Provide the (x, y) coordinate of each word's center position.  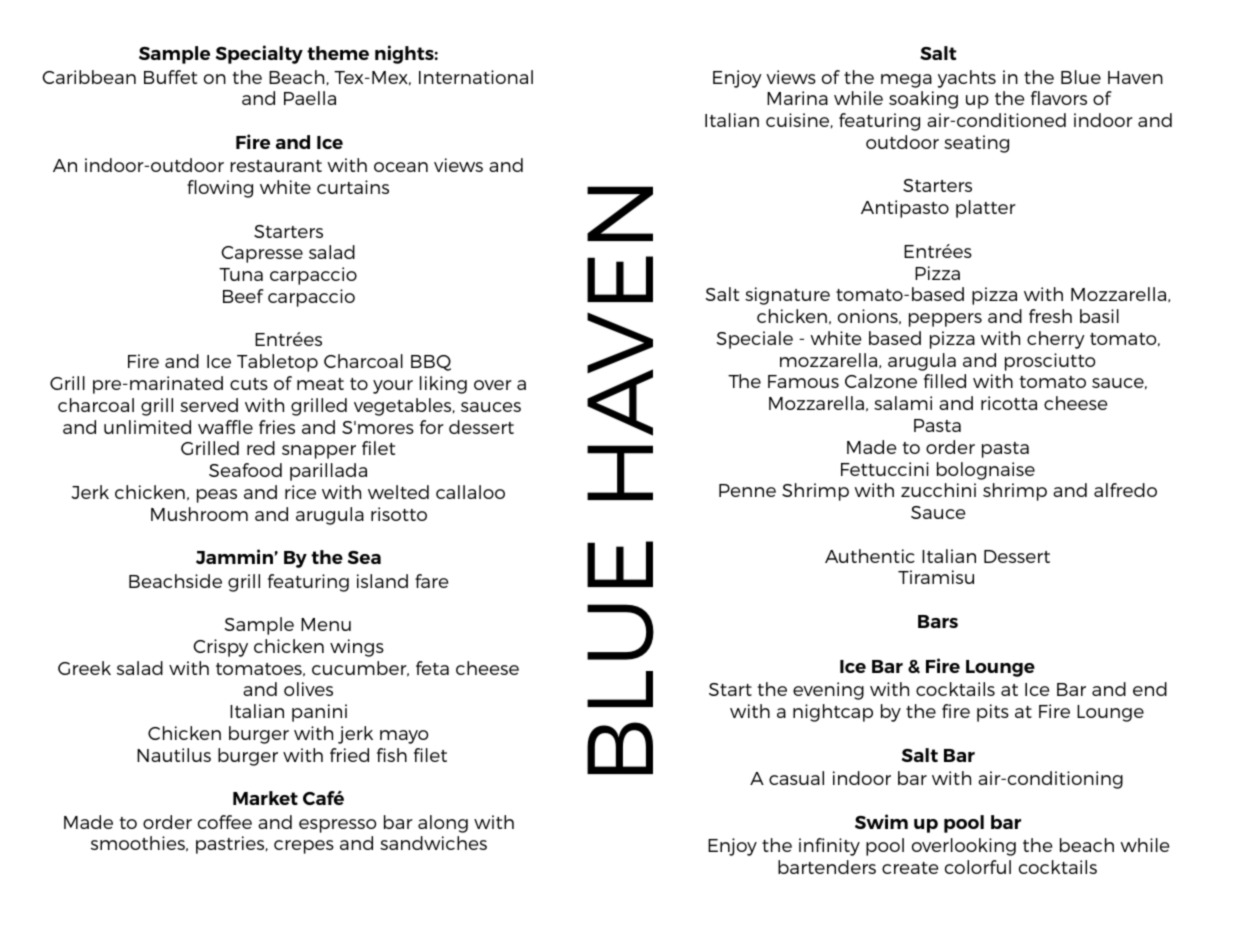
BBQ (431, 363)
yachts (967, 79)
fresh (1050, 316)
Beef (243, 296)
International (476, 77)
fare (431, 581)
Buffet (170, 77)
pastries (231, 845)
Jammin (234, 556)
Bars (938, 621)
